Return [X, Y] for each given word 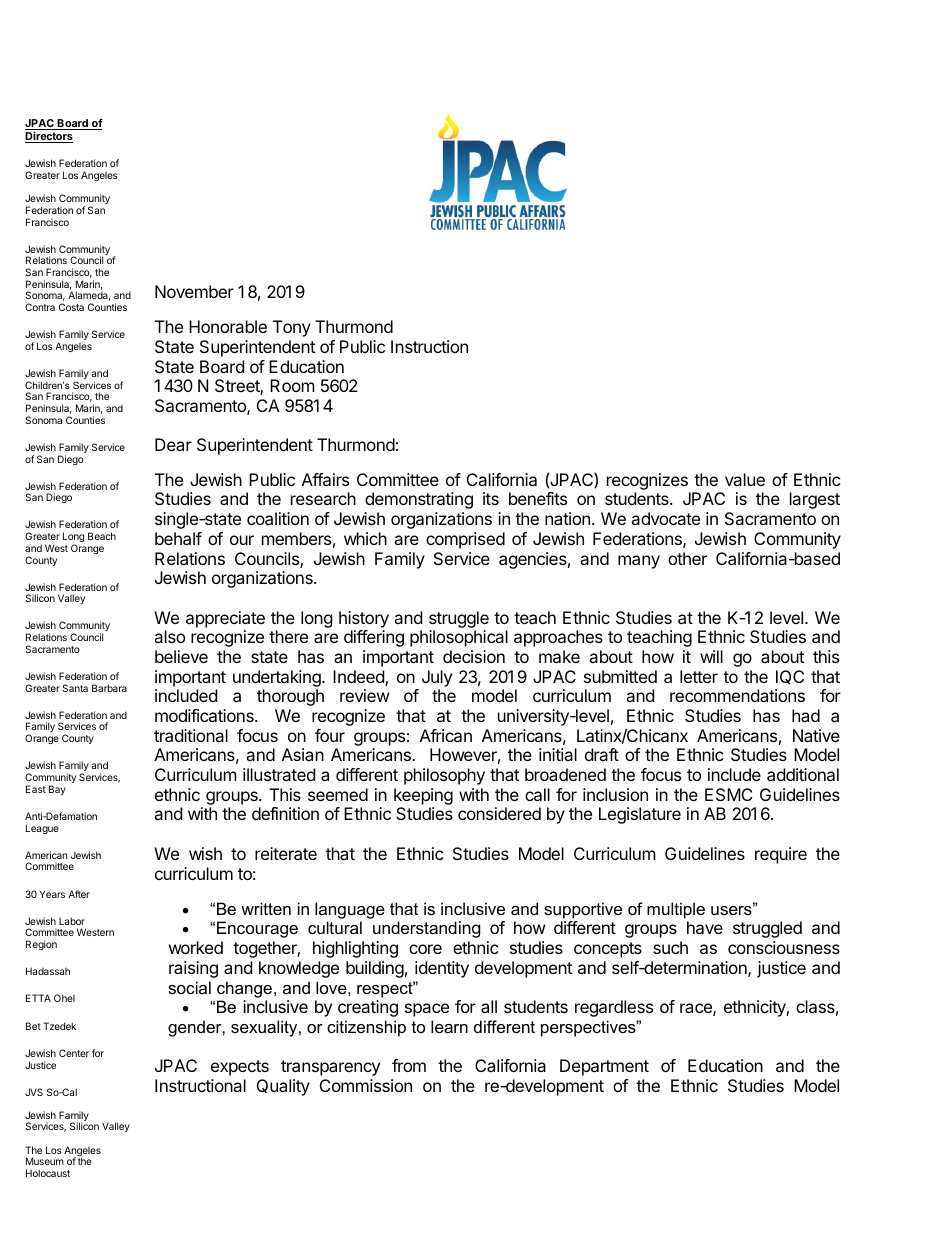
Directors [49, 137]
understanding [427, 929]
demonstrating [419, 500]
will [711, 656]
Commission [366, 1085]
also [169, 636]
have [705, 927]
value [745, 479]
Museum [45, 1161]
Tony [292, 328]
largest [815, 500]
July [437, 678]
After [79, 894]
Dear [173, 444]
